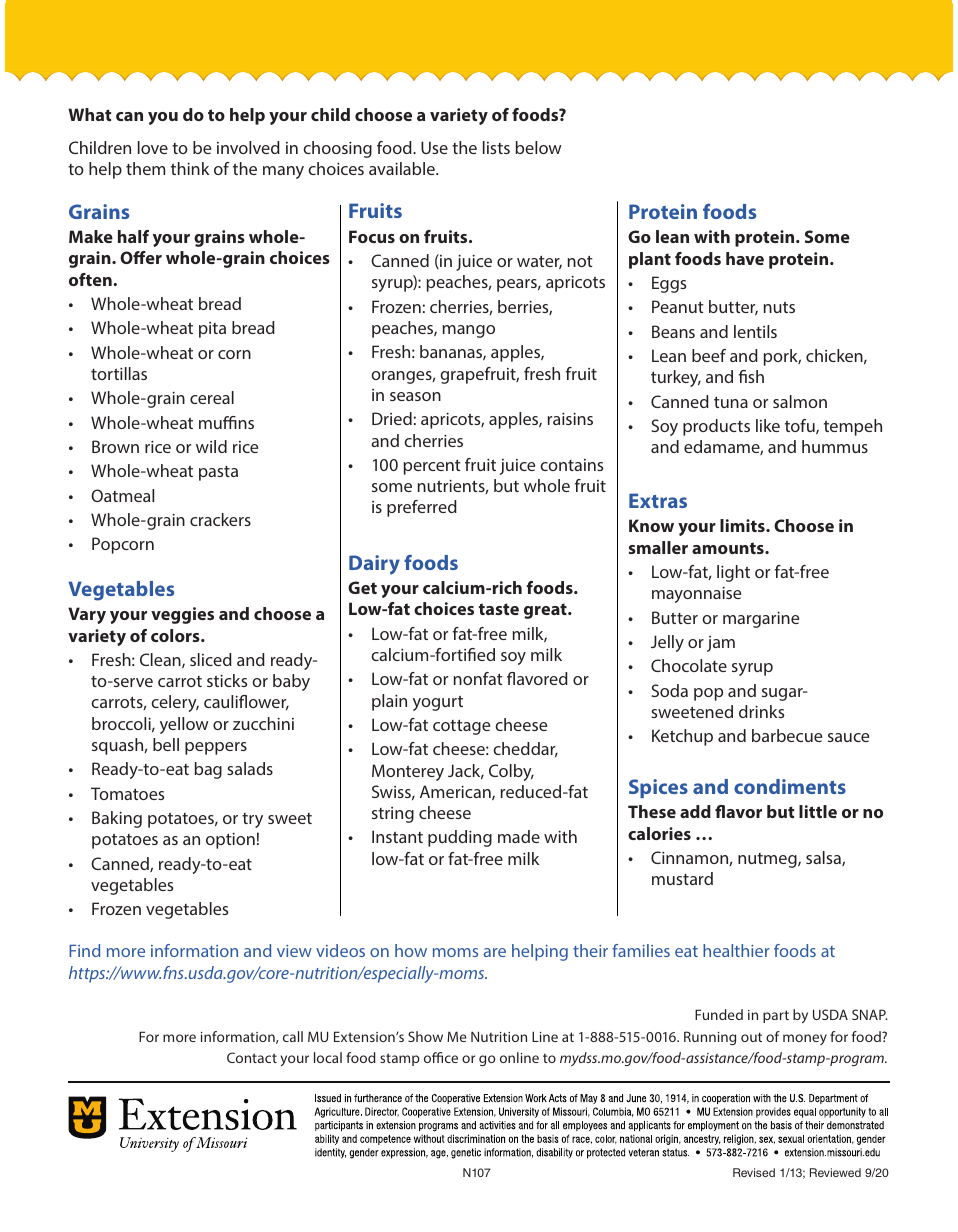 This document has height=1232, width=958. I want to click on season, so click(415, 396).
